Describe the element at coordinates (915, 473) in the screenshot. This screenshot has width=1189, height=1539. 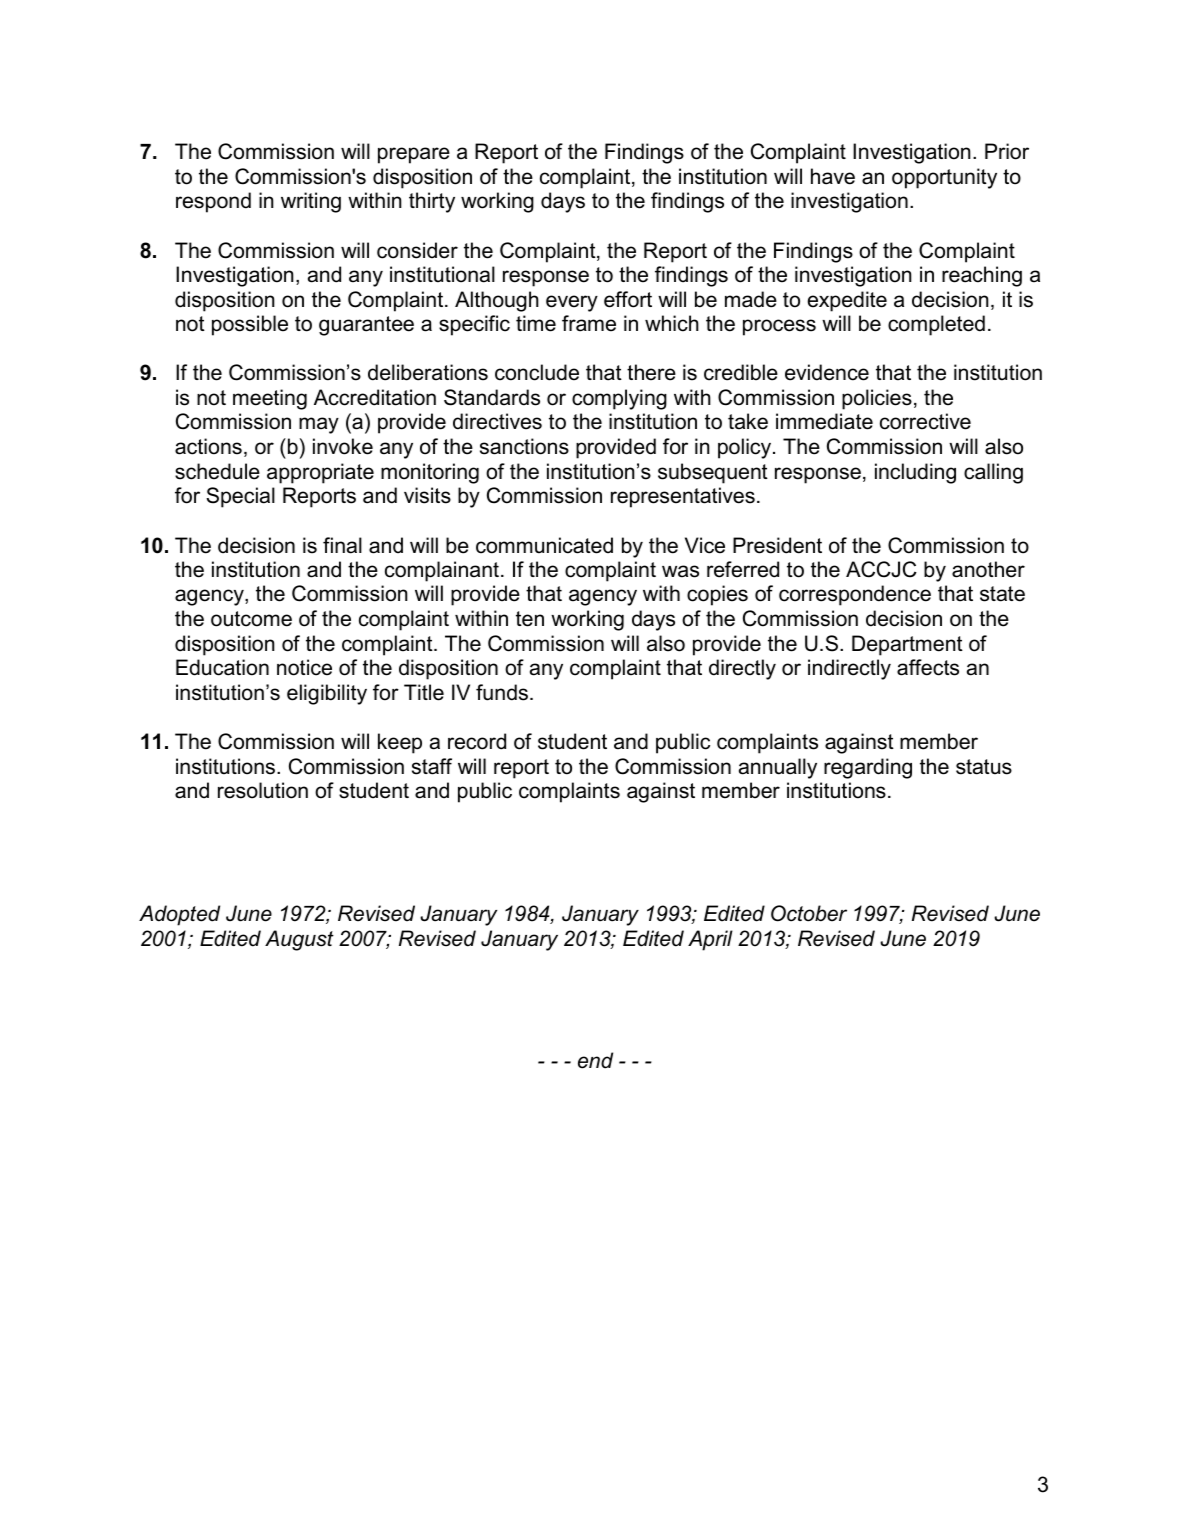
I see `including` at that location.
